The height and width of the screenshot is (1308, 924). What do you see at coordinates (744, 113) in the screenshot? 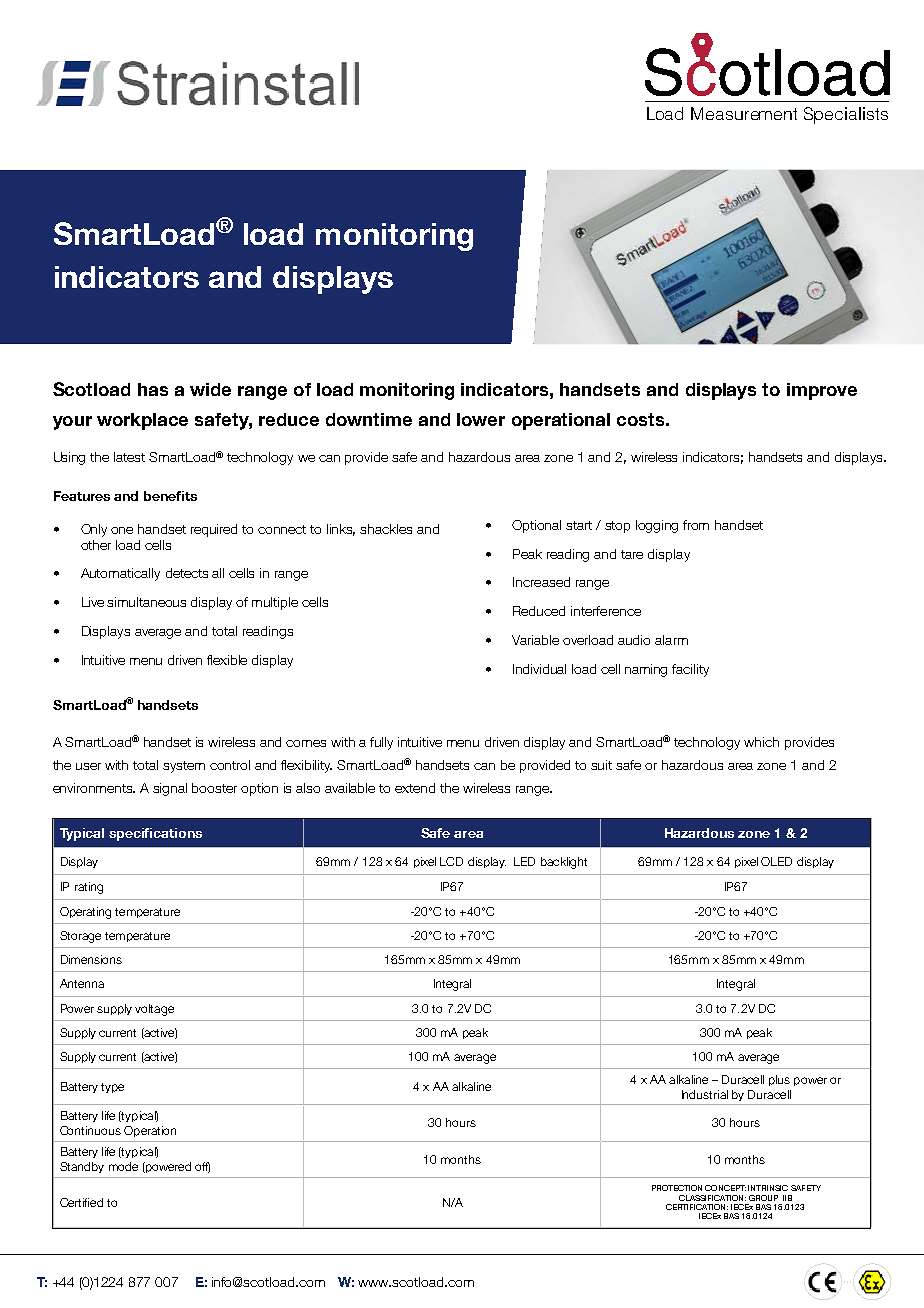
I see `Measurement` at bounding box center [744, 113].
